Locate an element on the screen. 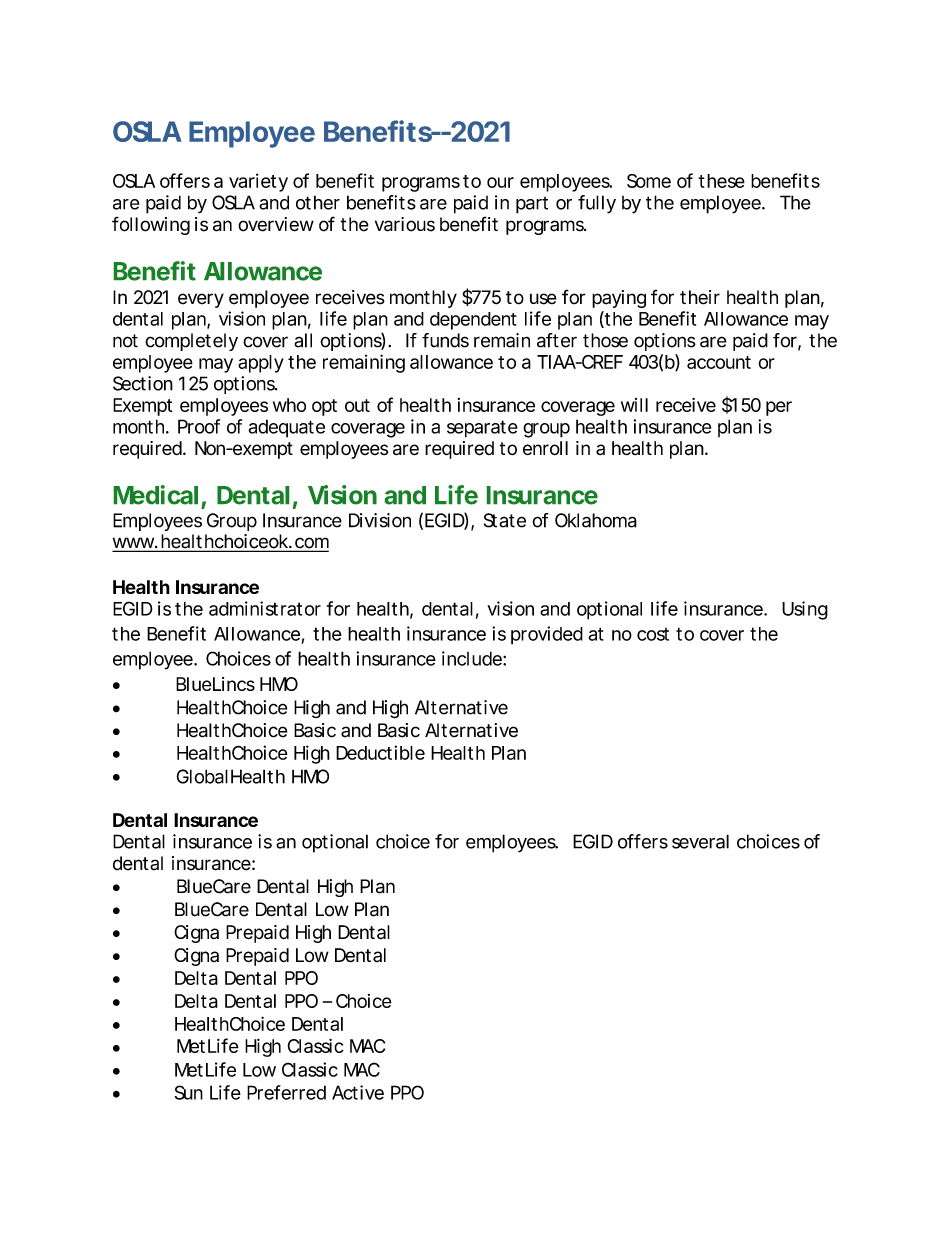  Active is located at coordinates (358, 1092).
